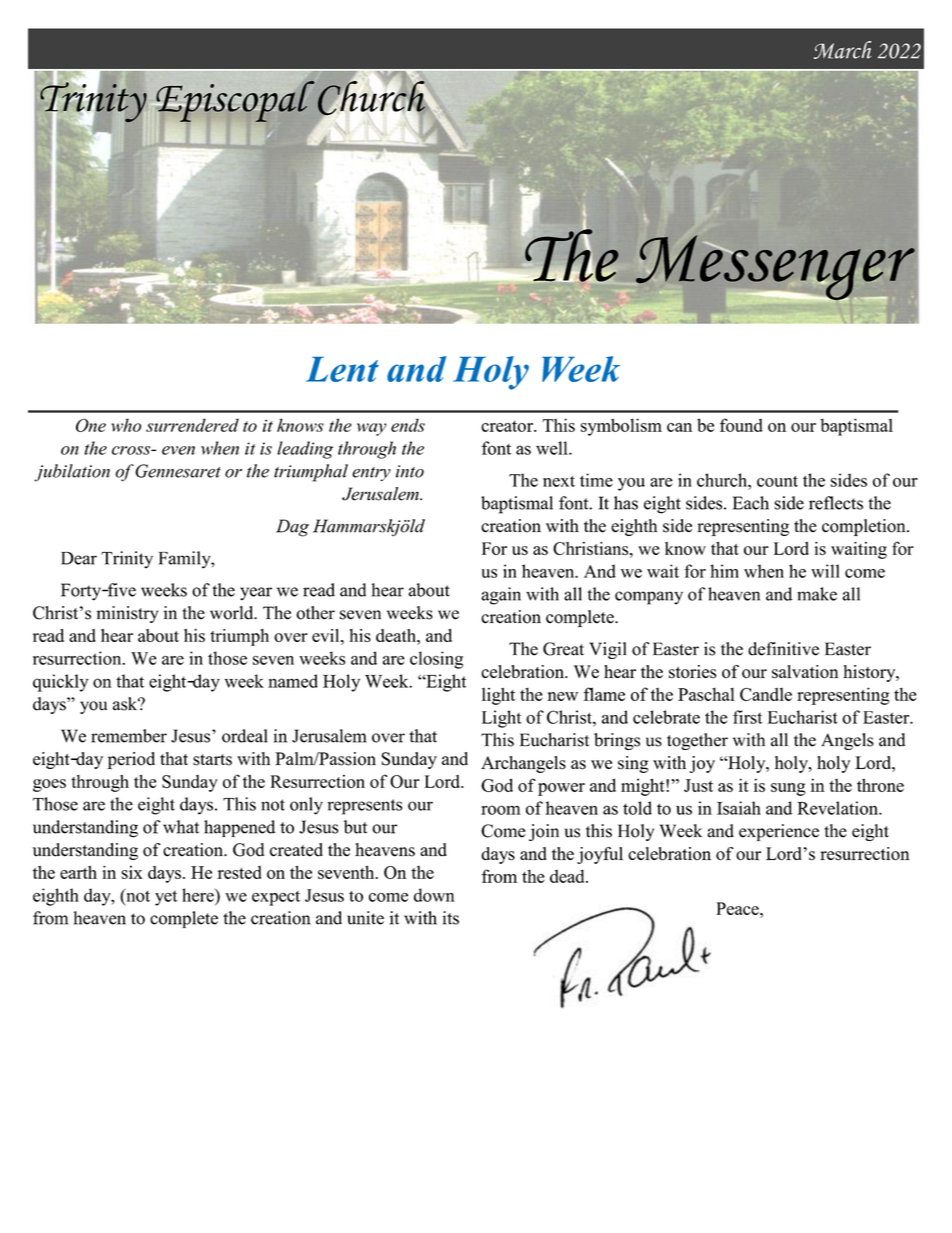  Describe the element at coordinates (842, 50) in the screenshot. I see `March` at that location.
